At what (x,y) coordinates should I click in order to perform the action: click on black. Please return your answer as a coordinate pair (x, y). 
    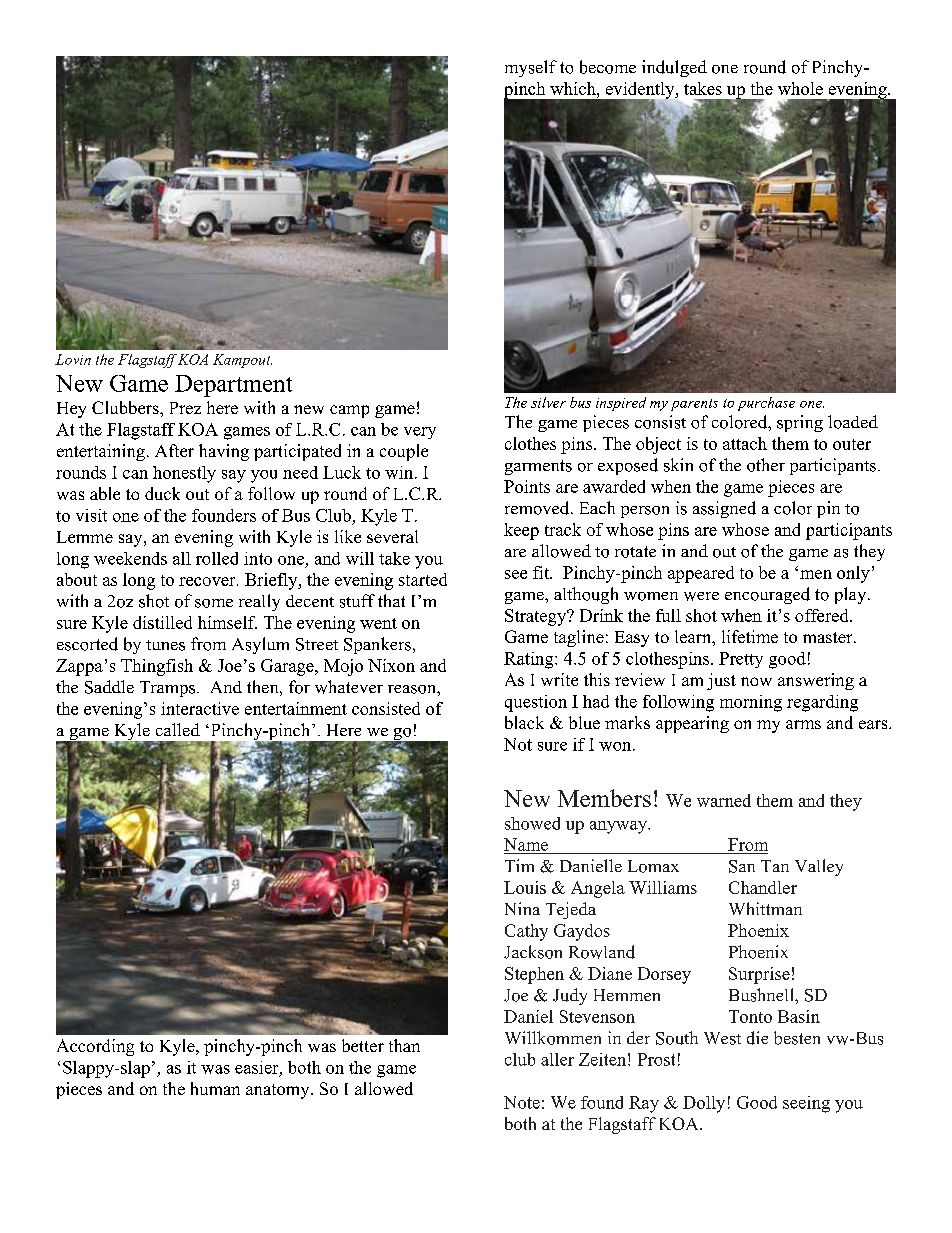
    Looking at the image, I should click on (524, 722).
